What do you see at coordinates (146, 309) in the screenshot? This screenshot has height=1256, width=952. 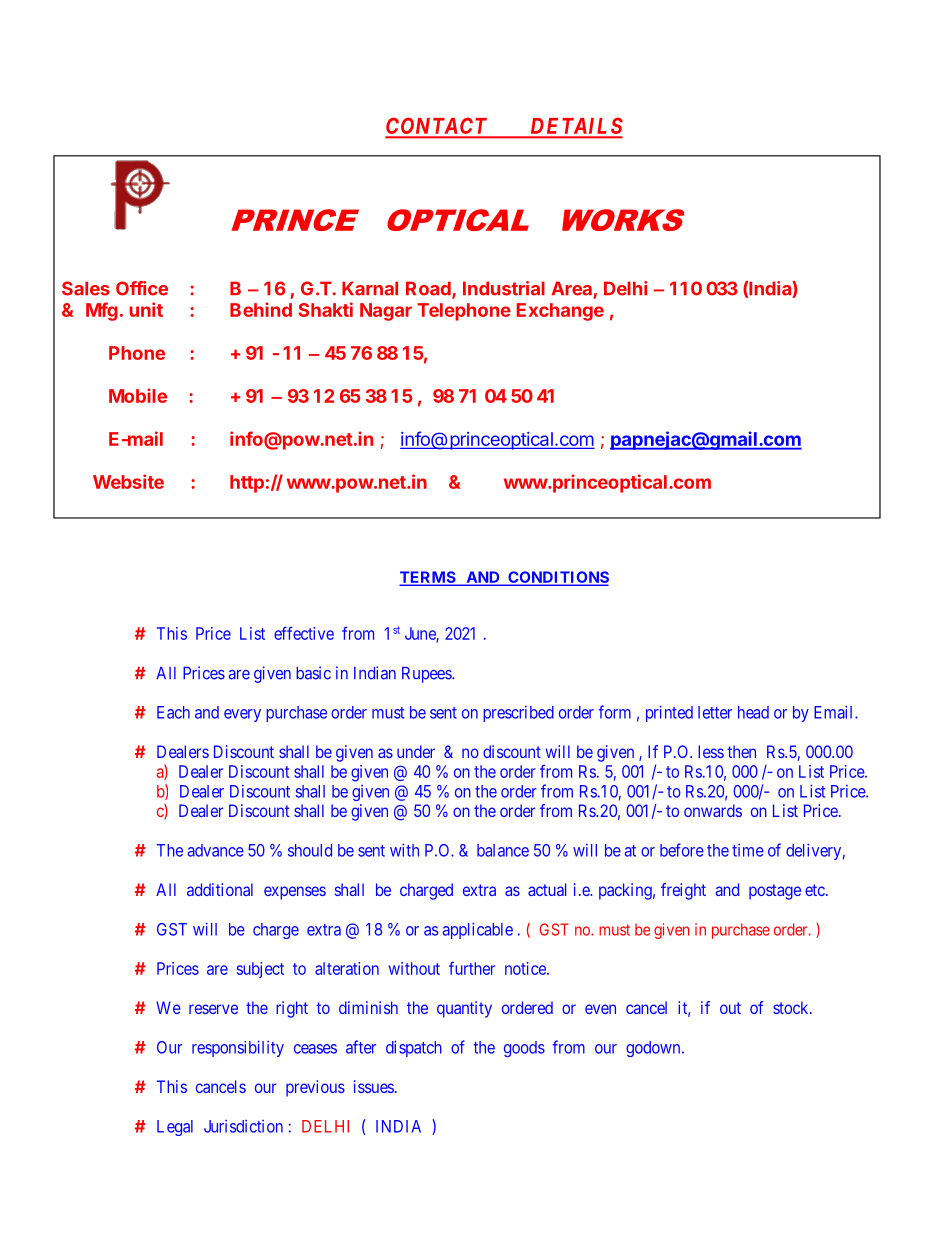 I see `unit` at bounding box center [146, 309].
